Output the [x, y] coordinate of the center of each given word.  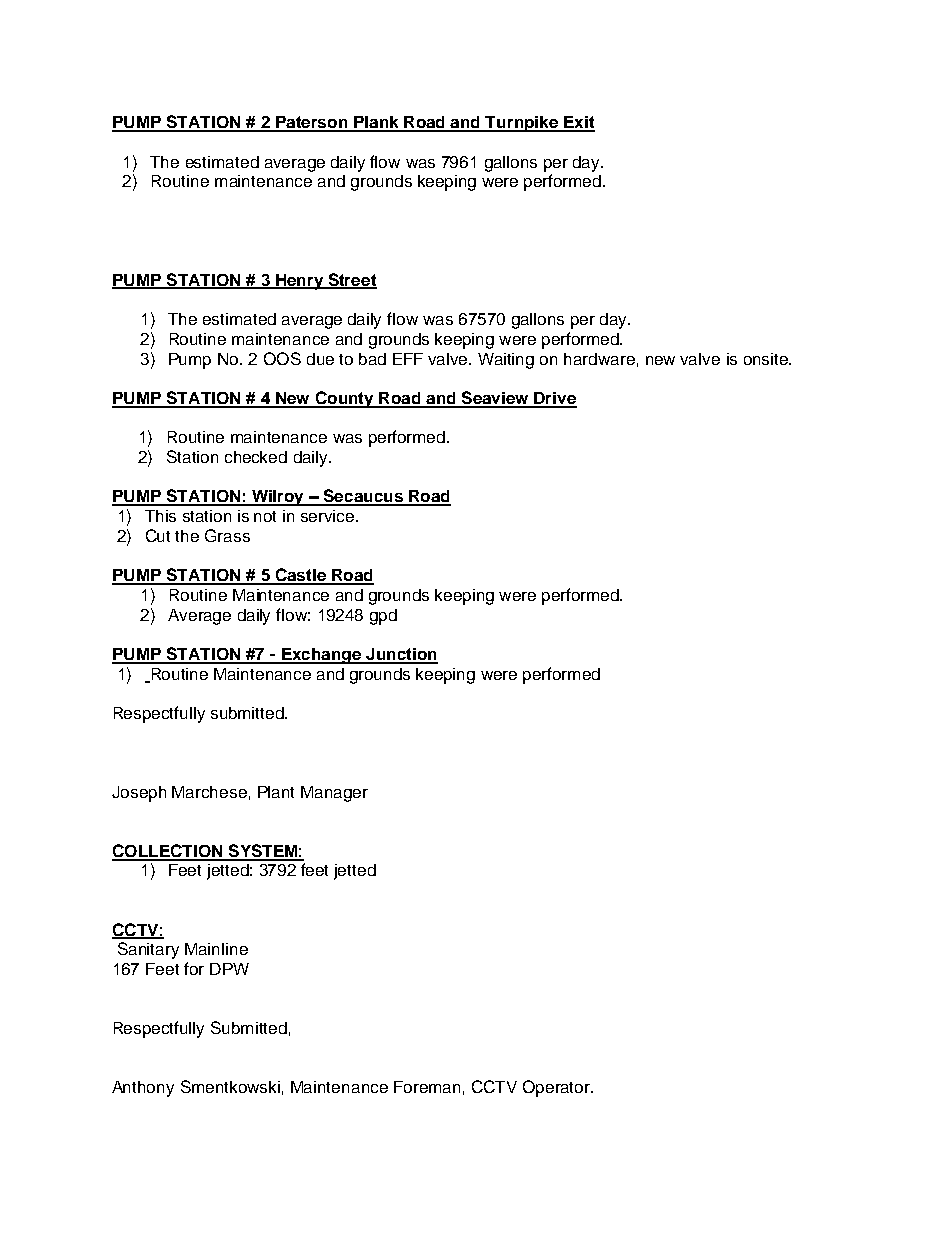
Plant [276, 792]
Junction [401, 655]
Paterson [311, 123]
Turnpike [522, 124]
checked [256, 457]
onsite [767, 359]
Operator [557, 1088]
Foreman [427, 1087]
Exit [578, 123]
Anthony [143, 1089]
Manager [334, 794]
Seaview [495, 399]
